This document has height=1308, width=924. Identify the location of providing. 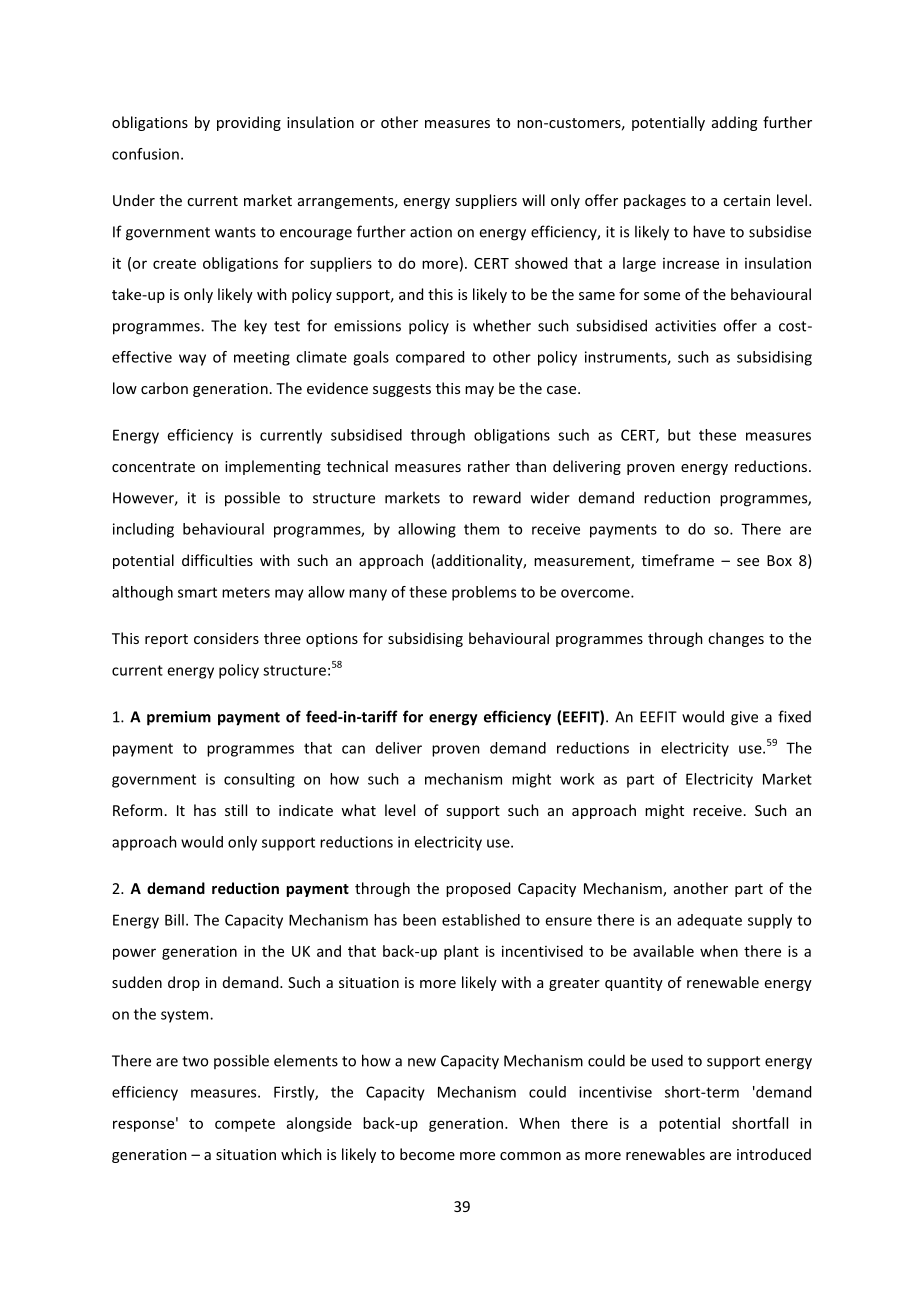
(249, 123).
